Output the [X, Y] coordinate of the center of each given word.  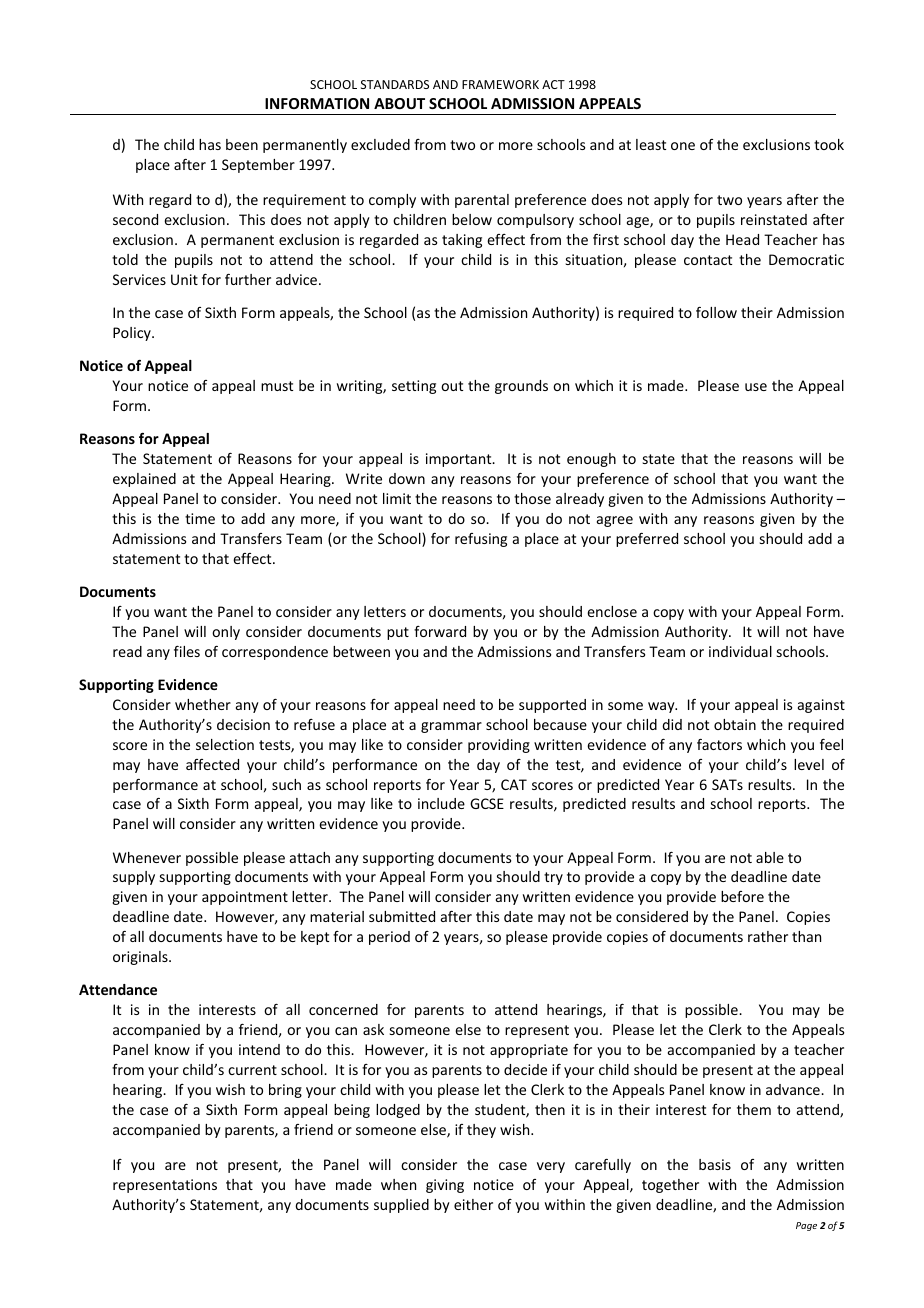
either [473, 1204]
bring [285, 1091]
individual [740, 651]
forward [440, 631]
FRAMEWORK [500, 84]
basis [715, 1164]
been [242, 144]
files [187, 651]
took [829, 144]
